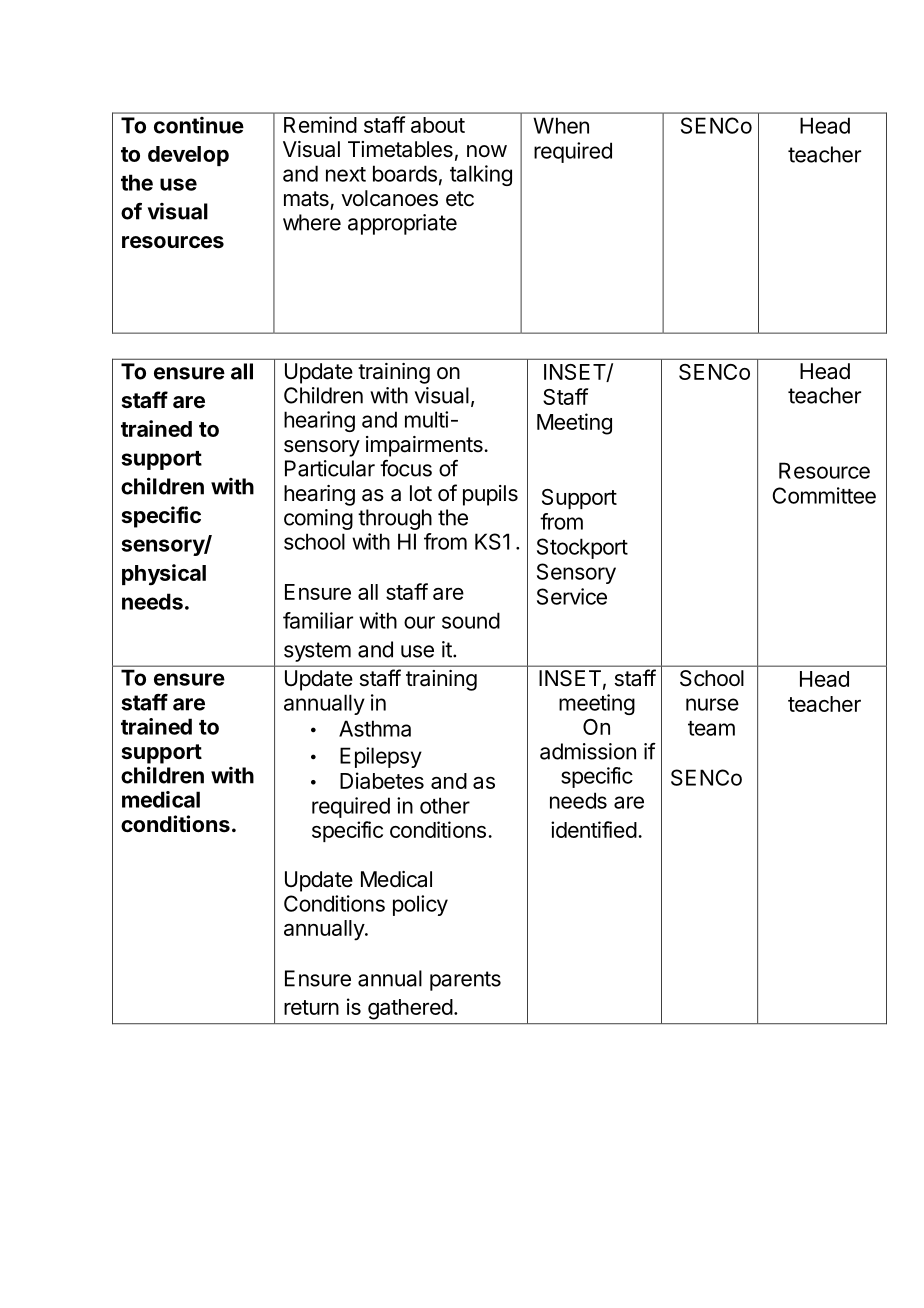  I want to click on nurse, so click(712, 704).
